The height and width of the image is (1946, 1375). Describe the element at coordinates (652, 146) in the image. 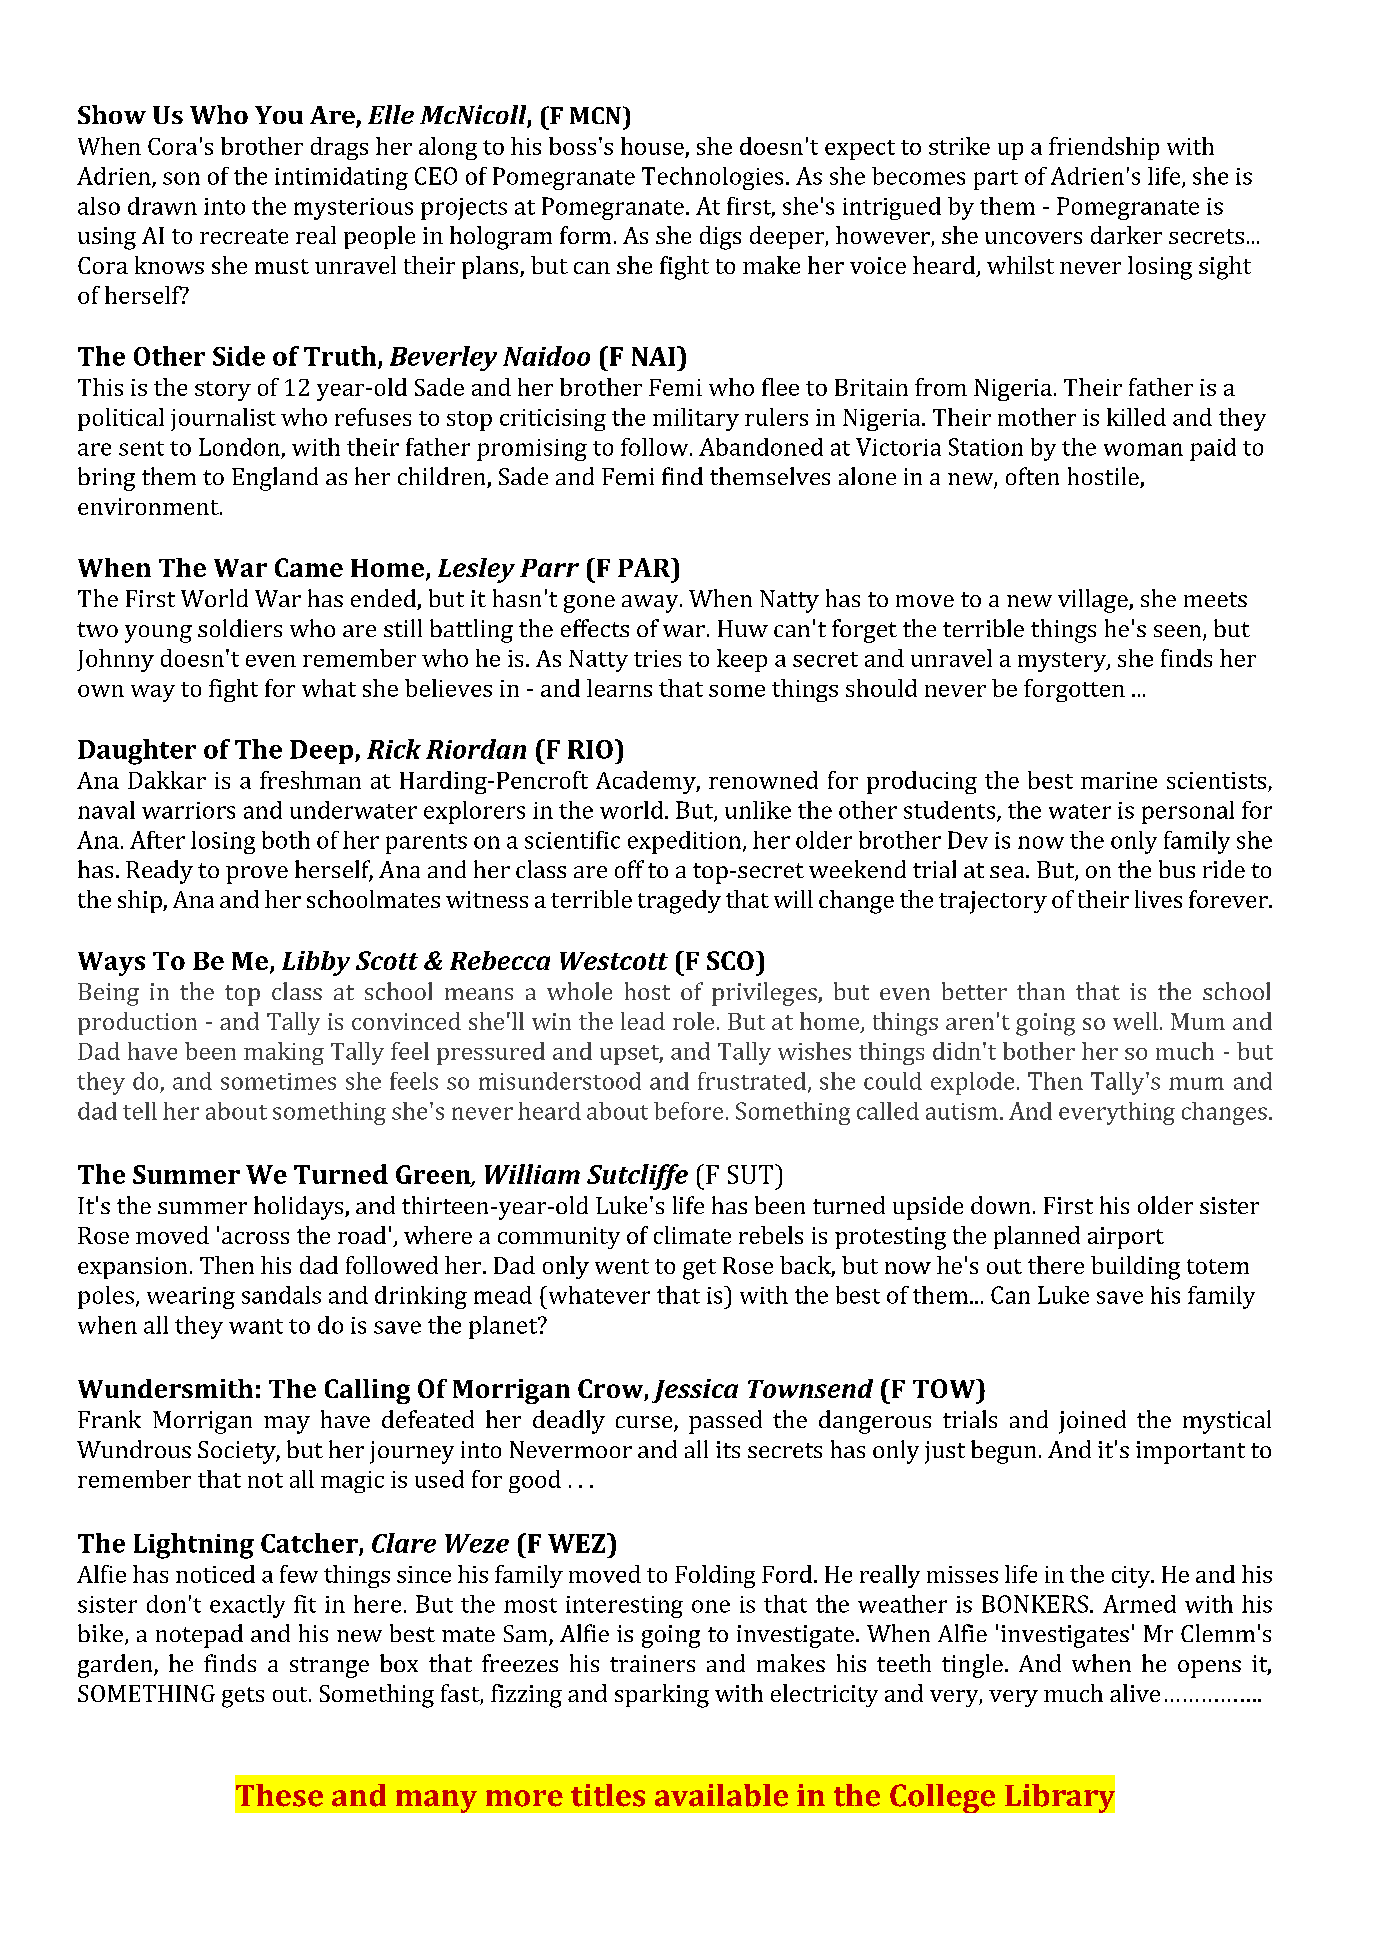

I see `house` at that location.
